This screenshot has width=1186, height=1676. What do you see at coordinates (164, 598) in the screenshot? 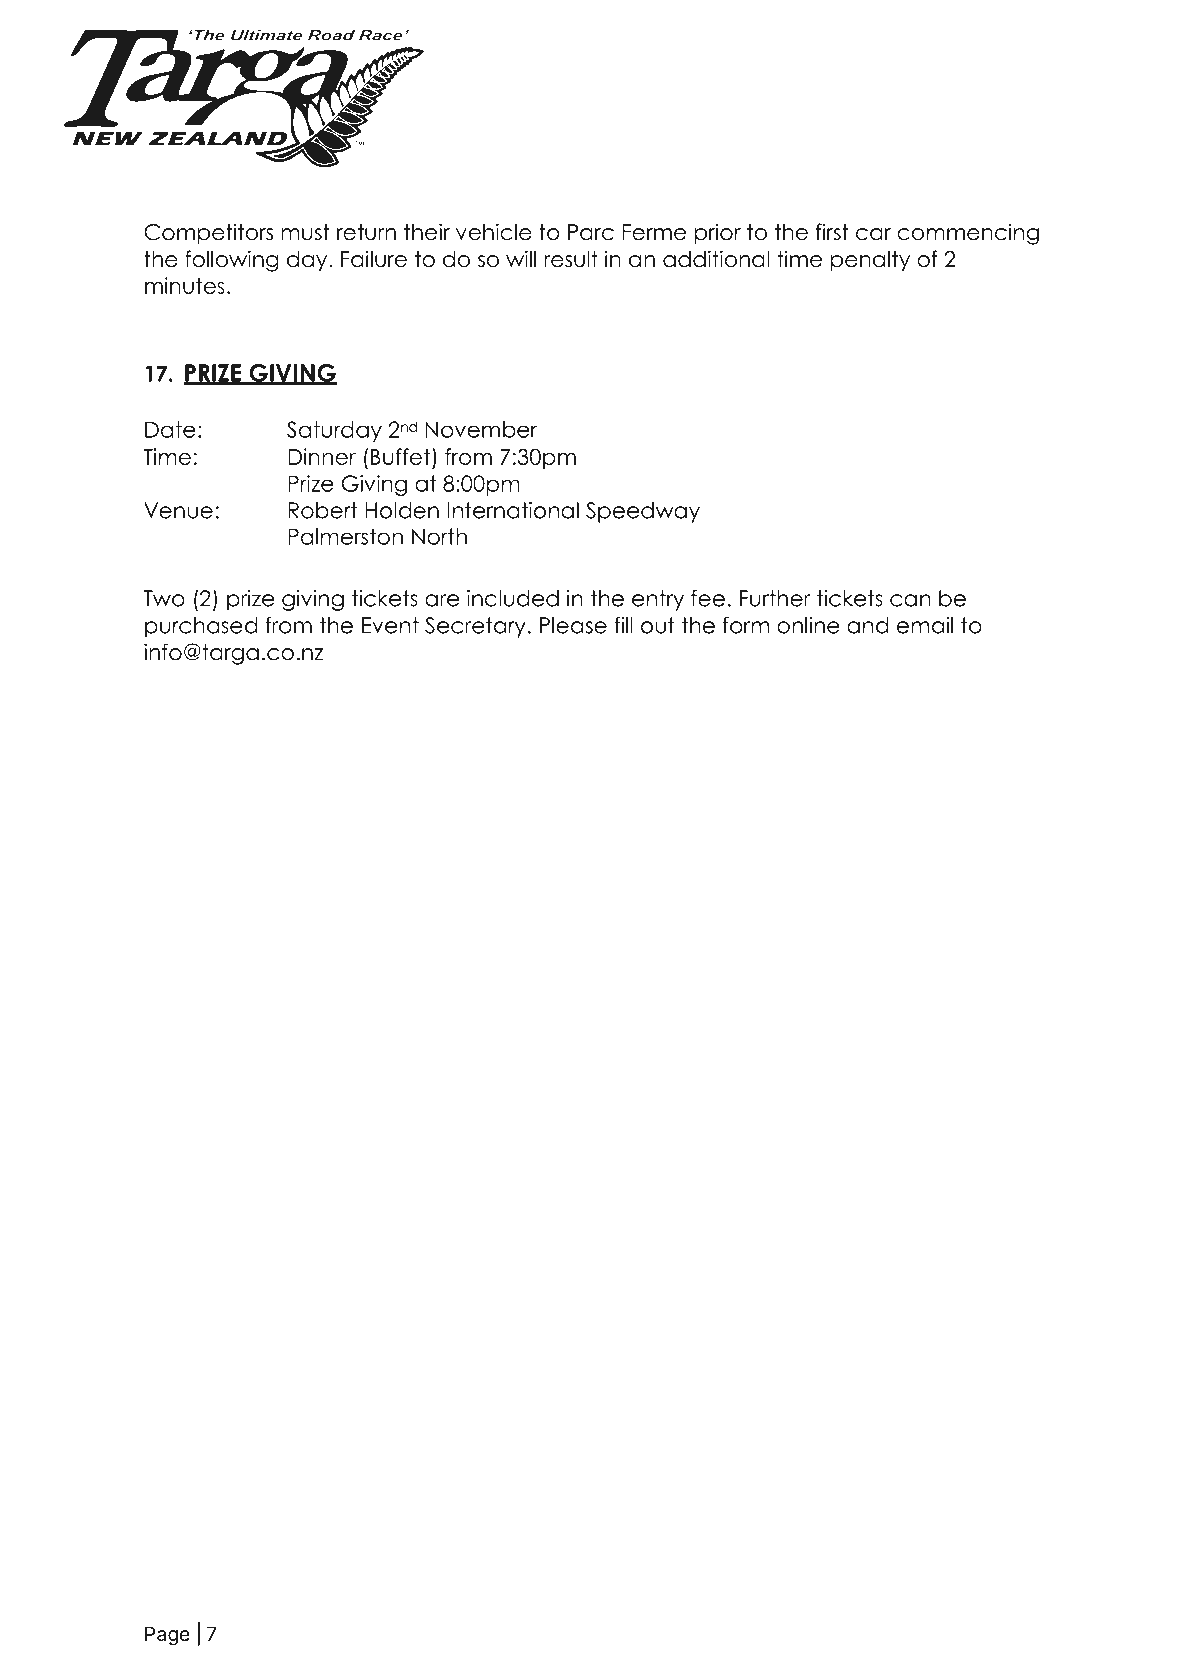
I see `Two` at bounding box center [164, 598].
